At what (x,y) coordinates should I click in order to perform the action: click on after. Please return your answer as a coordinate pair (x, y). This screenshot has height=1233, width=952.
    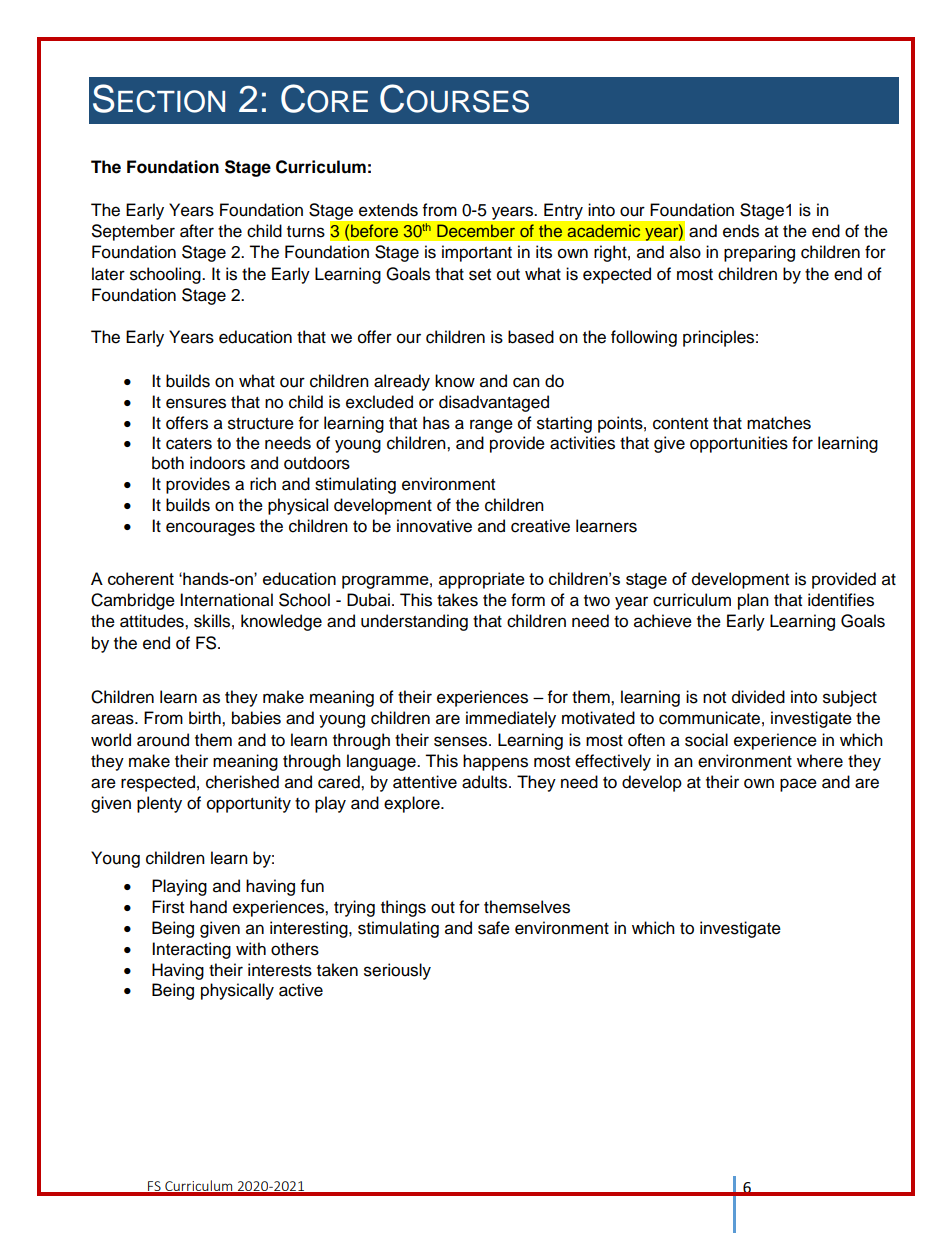
    Looking at the image, I should click on (197, 231).
